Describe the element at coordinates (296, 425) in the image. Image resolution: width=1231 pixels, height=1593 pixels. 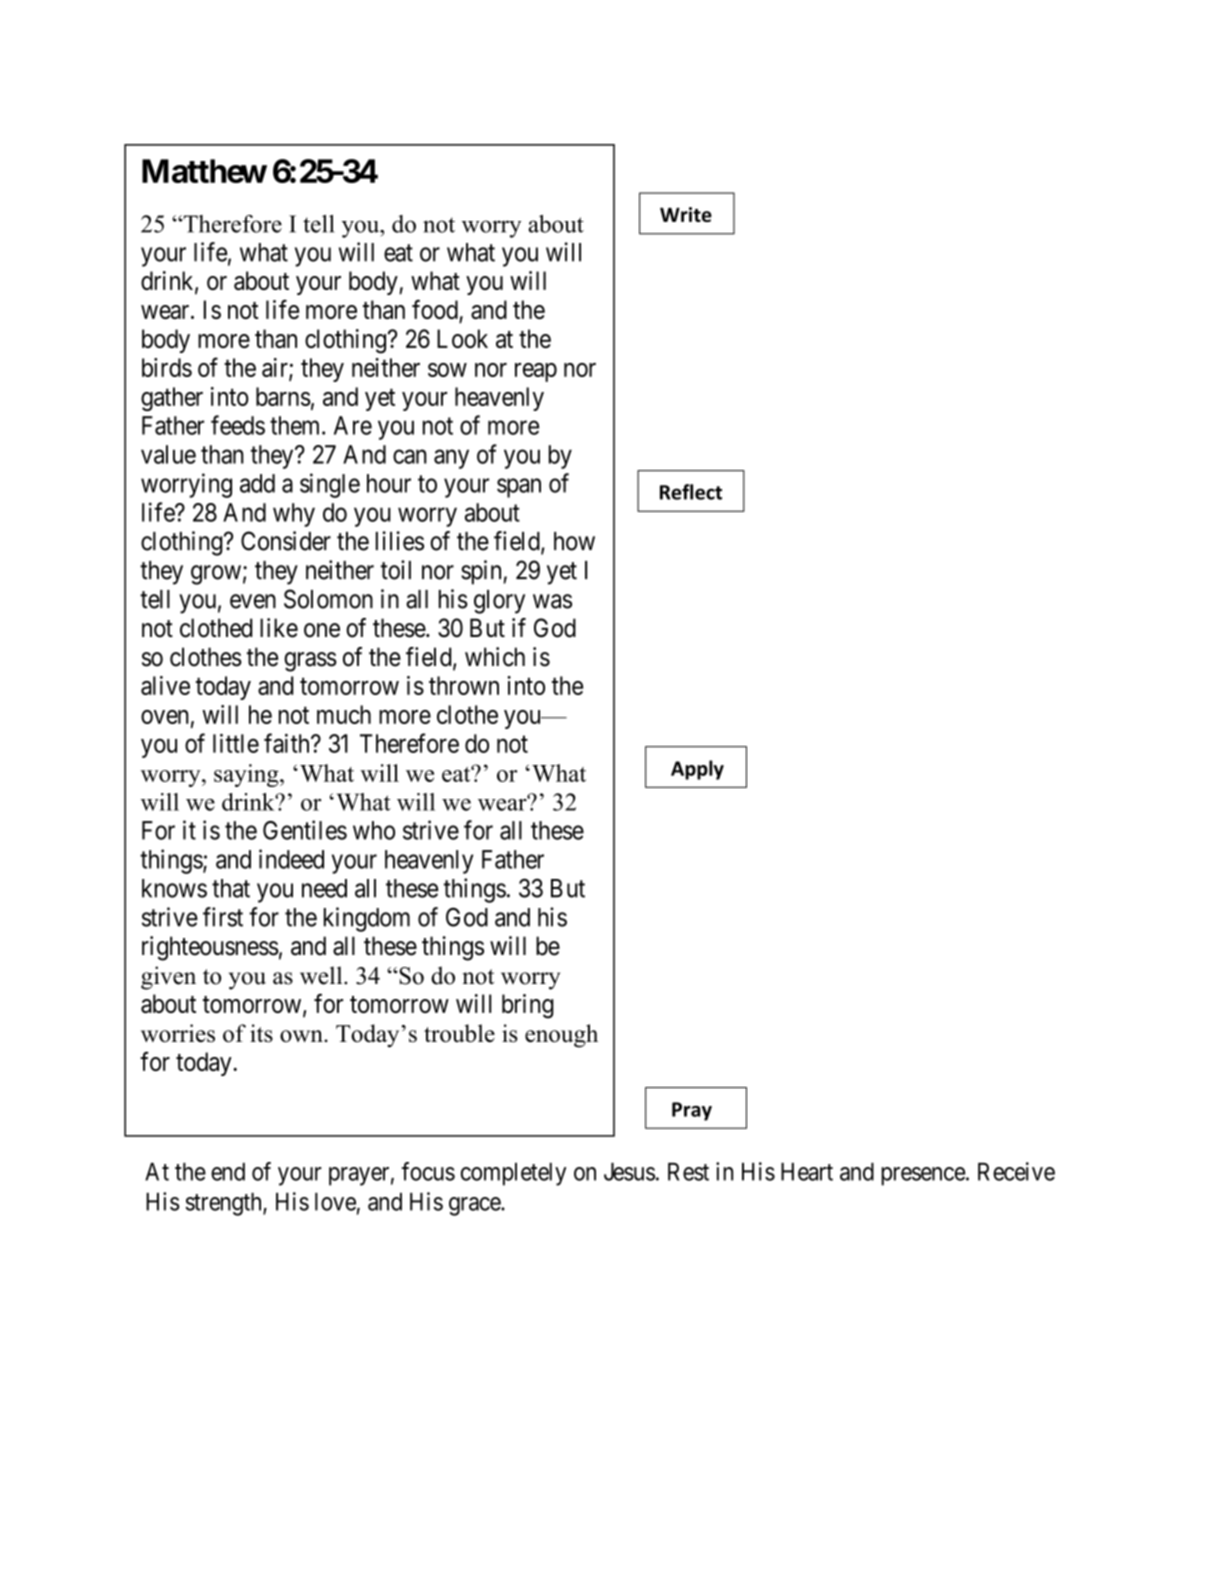
I see `them` at that location.
